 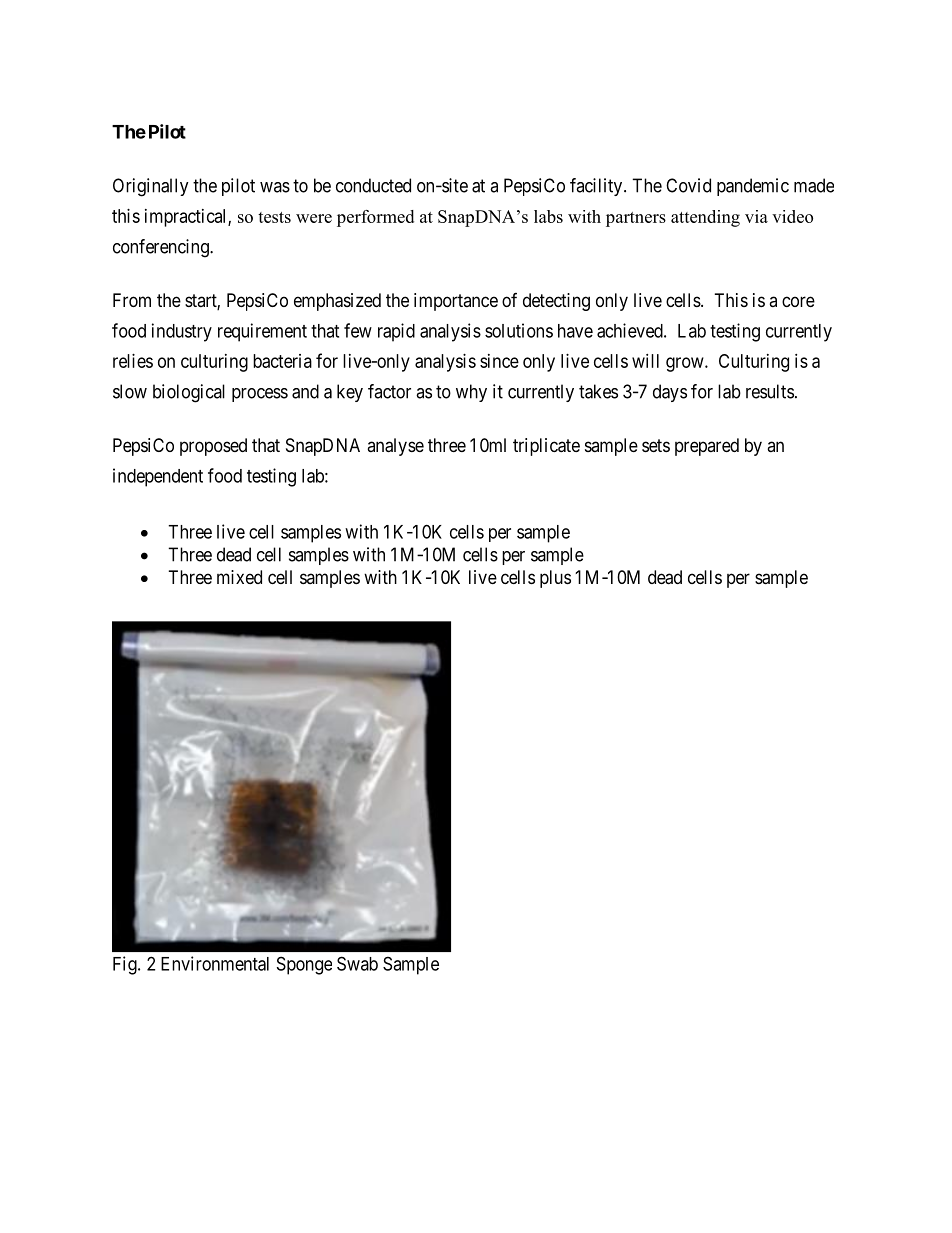 What do you see at coordinates (548, 216) in the screenshot?
I see `labs` at bounding box center [548, 216].
